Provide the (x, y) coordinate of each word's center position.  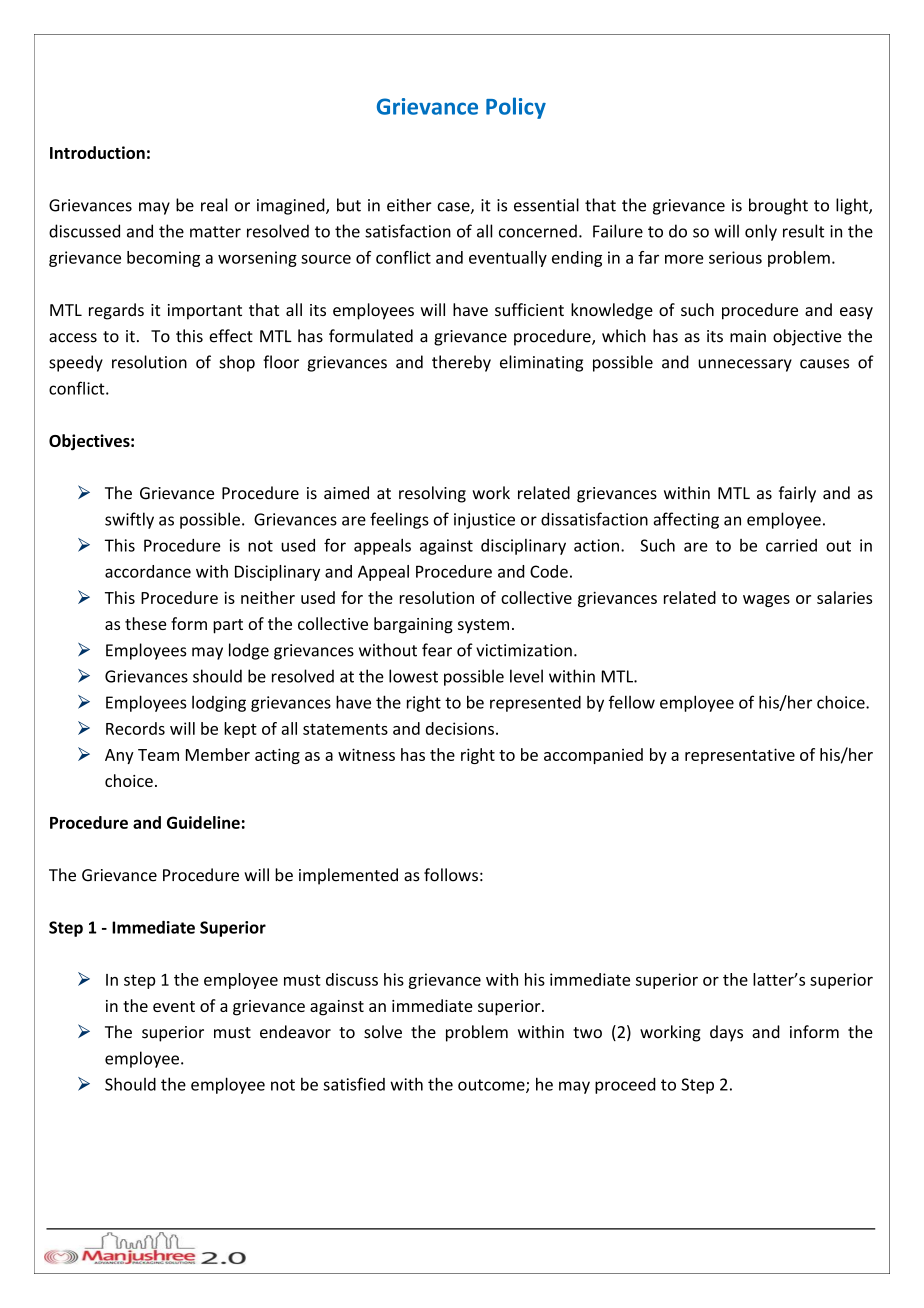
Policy (516, 108)
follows (451, 875)
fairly (797, 494)
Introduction (97, 152)
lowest (413, 676)
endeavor (295, 1032)
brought (778, 206)
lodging (219, 704)
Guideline (203, 822)
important (205, 312)
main (748, 336)
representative (740, 756)
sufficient (529, 309)
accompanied (593, 756)
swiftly (129, 520)
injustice (484, 521)
